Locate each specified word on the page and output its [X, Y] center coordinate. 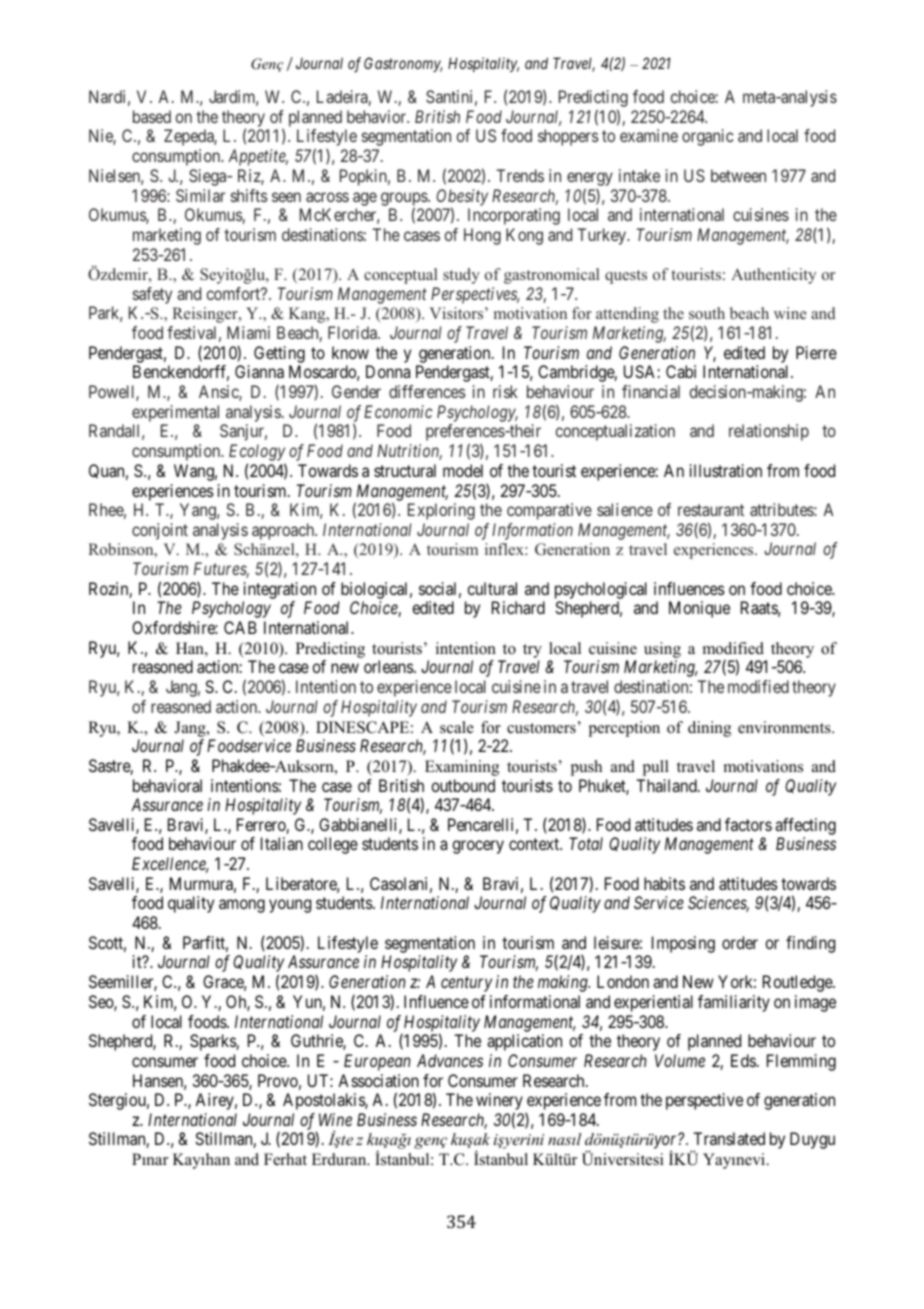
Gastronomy [403, 64]
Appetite [258, 157]
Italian [282, 843]
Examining [462, 768]
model [463, 470]
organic [707, 137]
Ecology [257, 454]
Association [378, 1080]
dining [709, 729]
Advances [450, 1060]
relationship [769, 432]
